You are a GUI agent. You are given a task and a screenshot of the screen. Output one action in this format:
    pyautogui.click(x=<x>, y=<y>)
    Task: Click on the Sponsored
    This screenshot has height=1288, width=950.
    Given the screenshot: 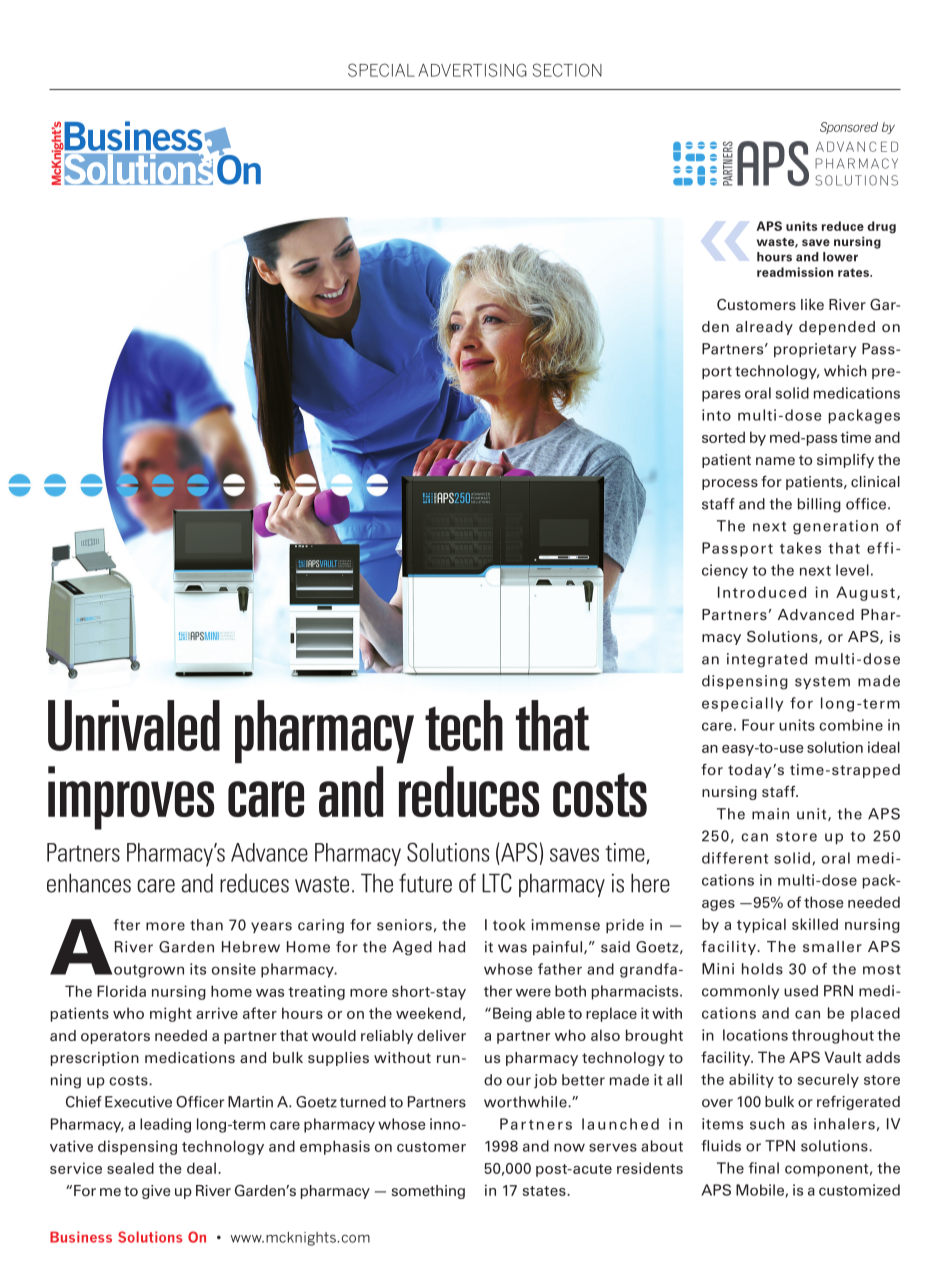 What is the action you would take?
    pyautogui.click(x=849, y=128)
